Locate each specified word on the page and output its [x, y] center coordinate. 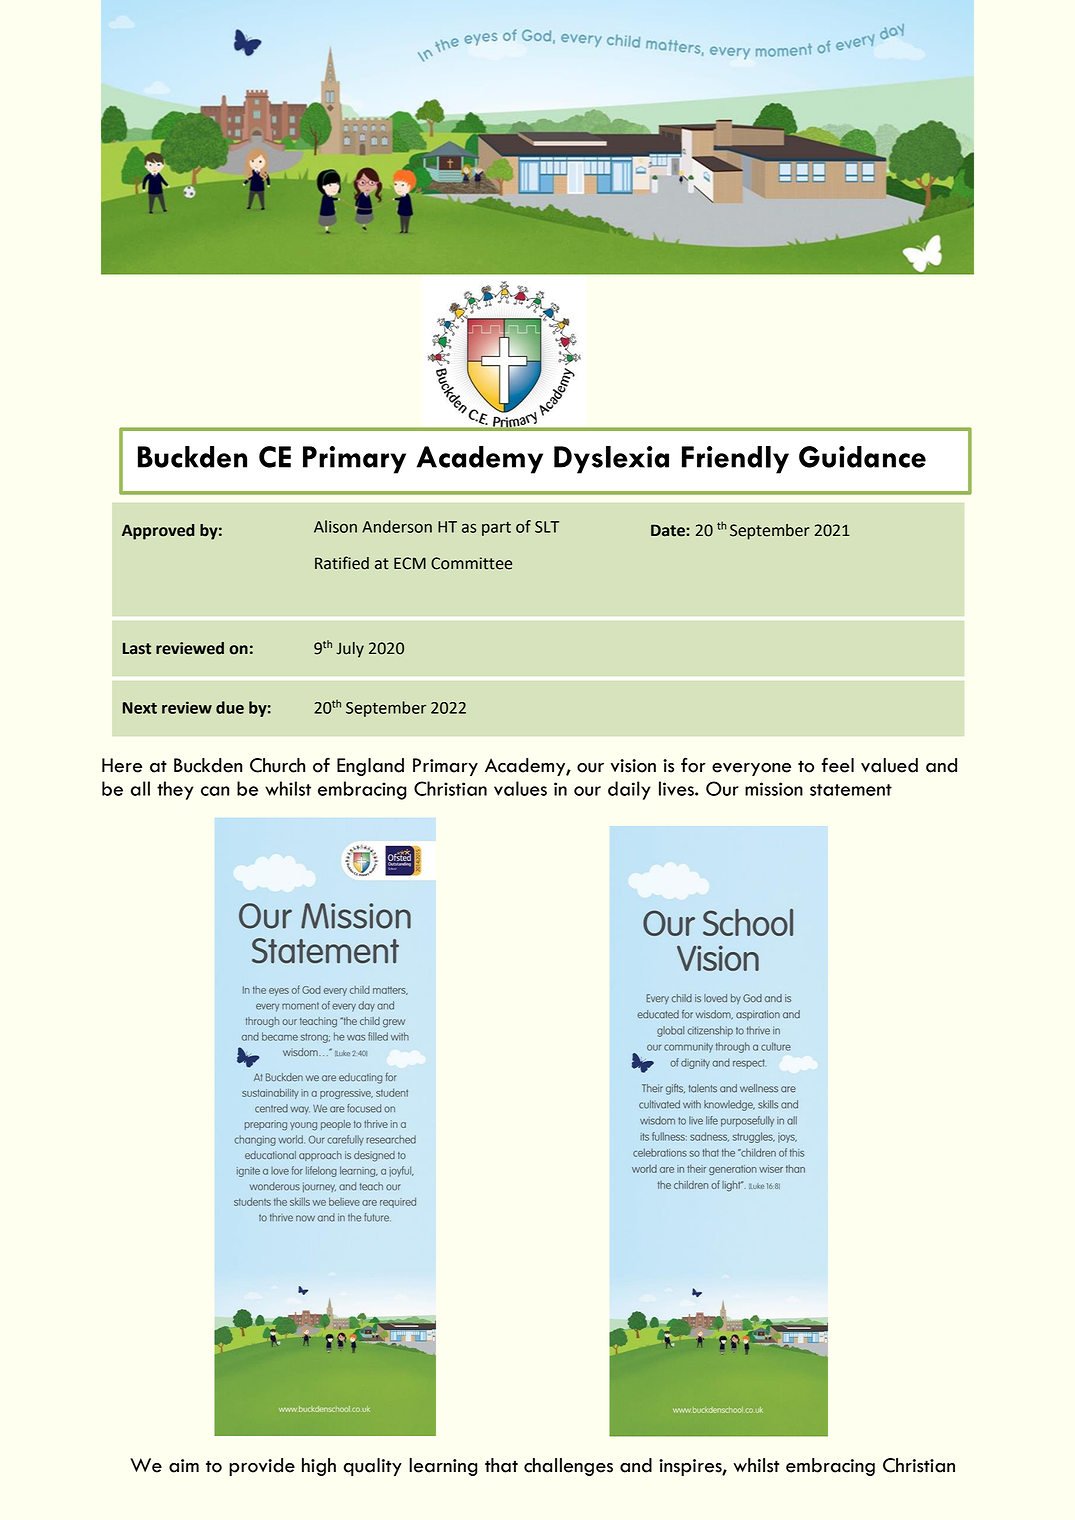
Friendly [735, 460]
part [496, 529]
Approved [158, 532]
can [215, 791]
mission [774, 789]
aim [184, 1466]
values [520, 788]
